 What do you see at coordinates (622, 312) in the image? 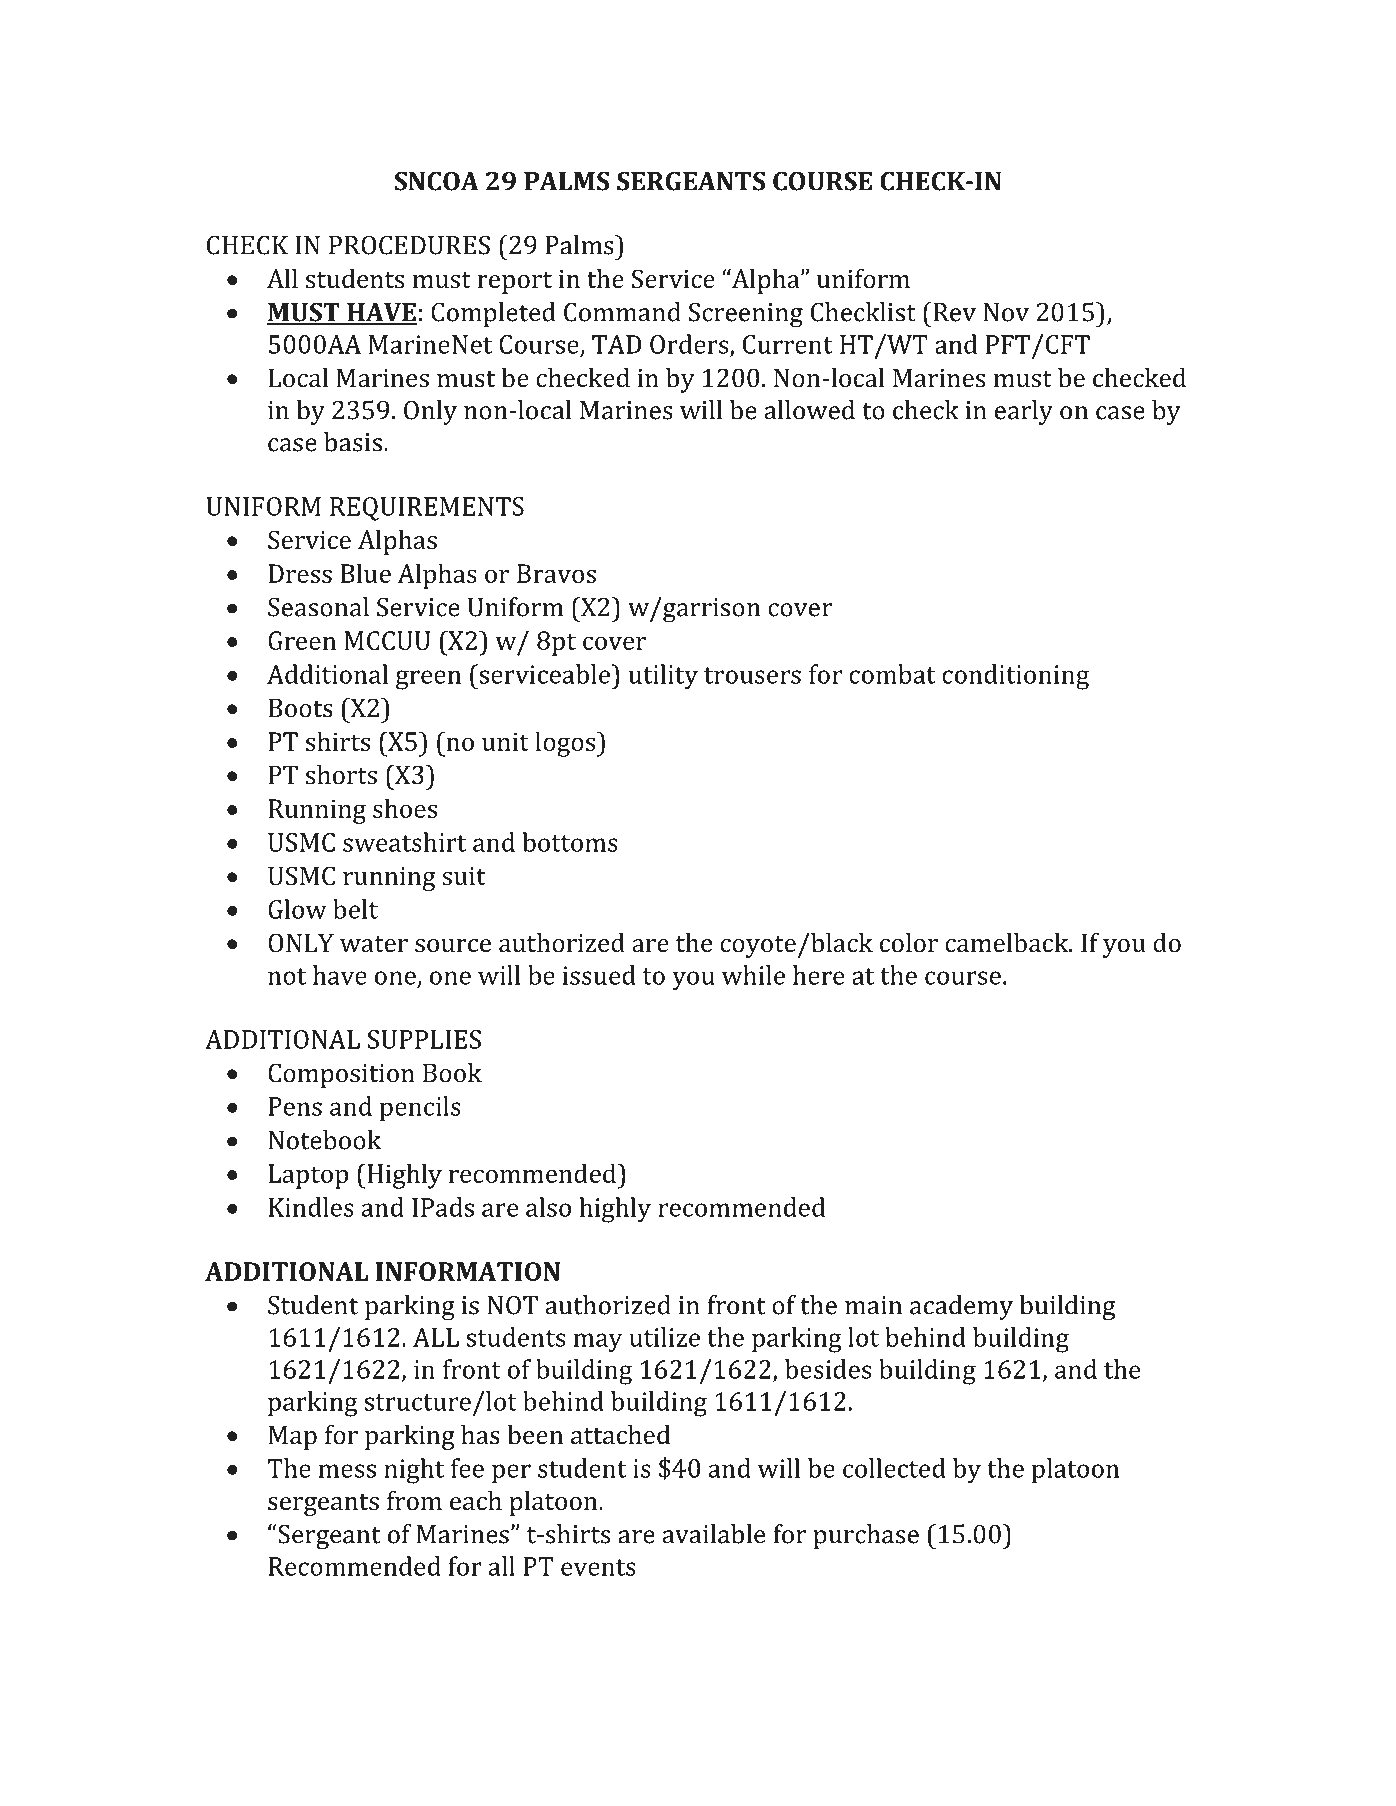
I see `Command` at bounding box center [622, 312].
